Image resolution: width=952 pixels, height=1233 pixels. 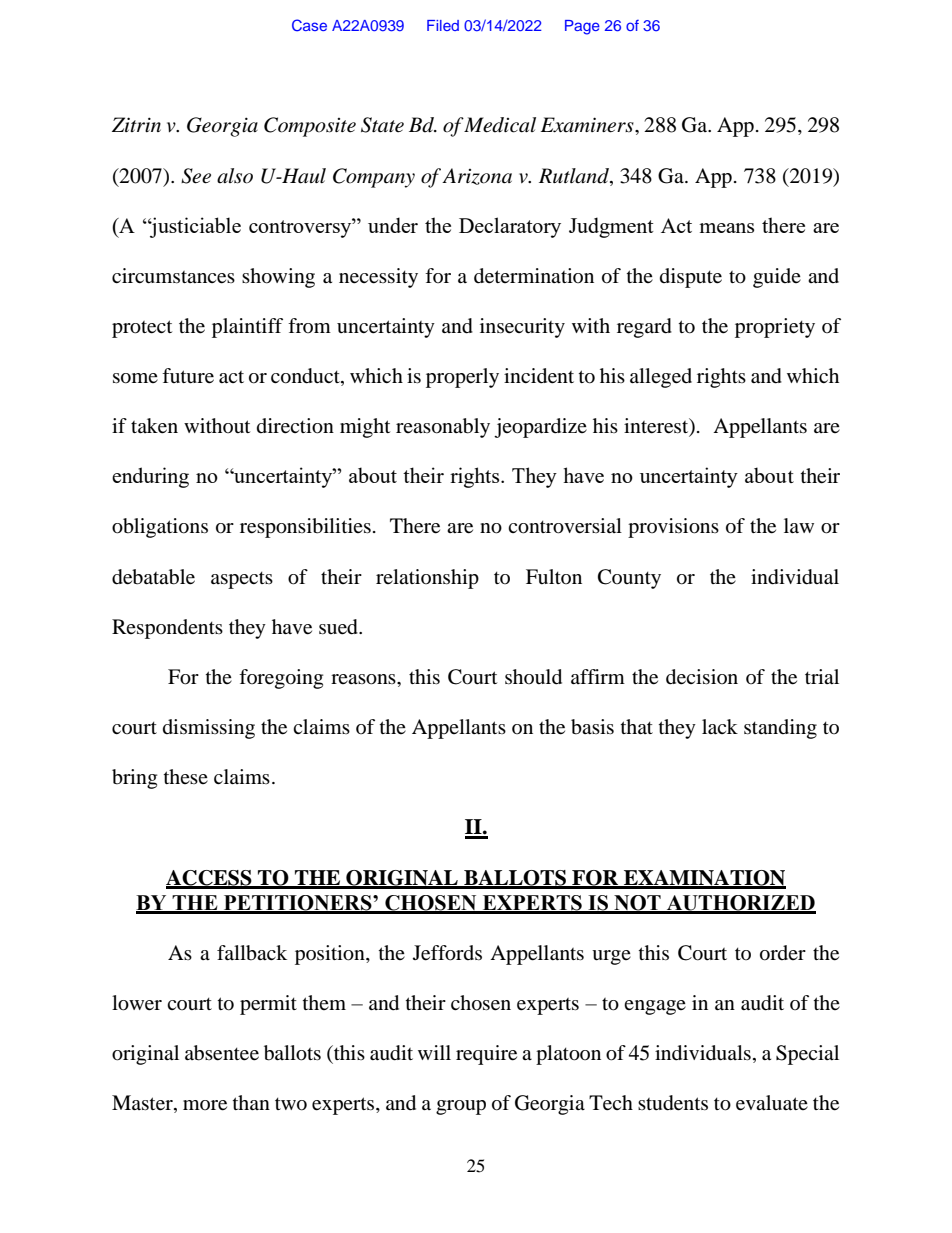 What do you see at coordinates (209, 729) in the screenshot?
I see `dismissing` at bounding box center [209, 729].
